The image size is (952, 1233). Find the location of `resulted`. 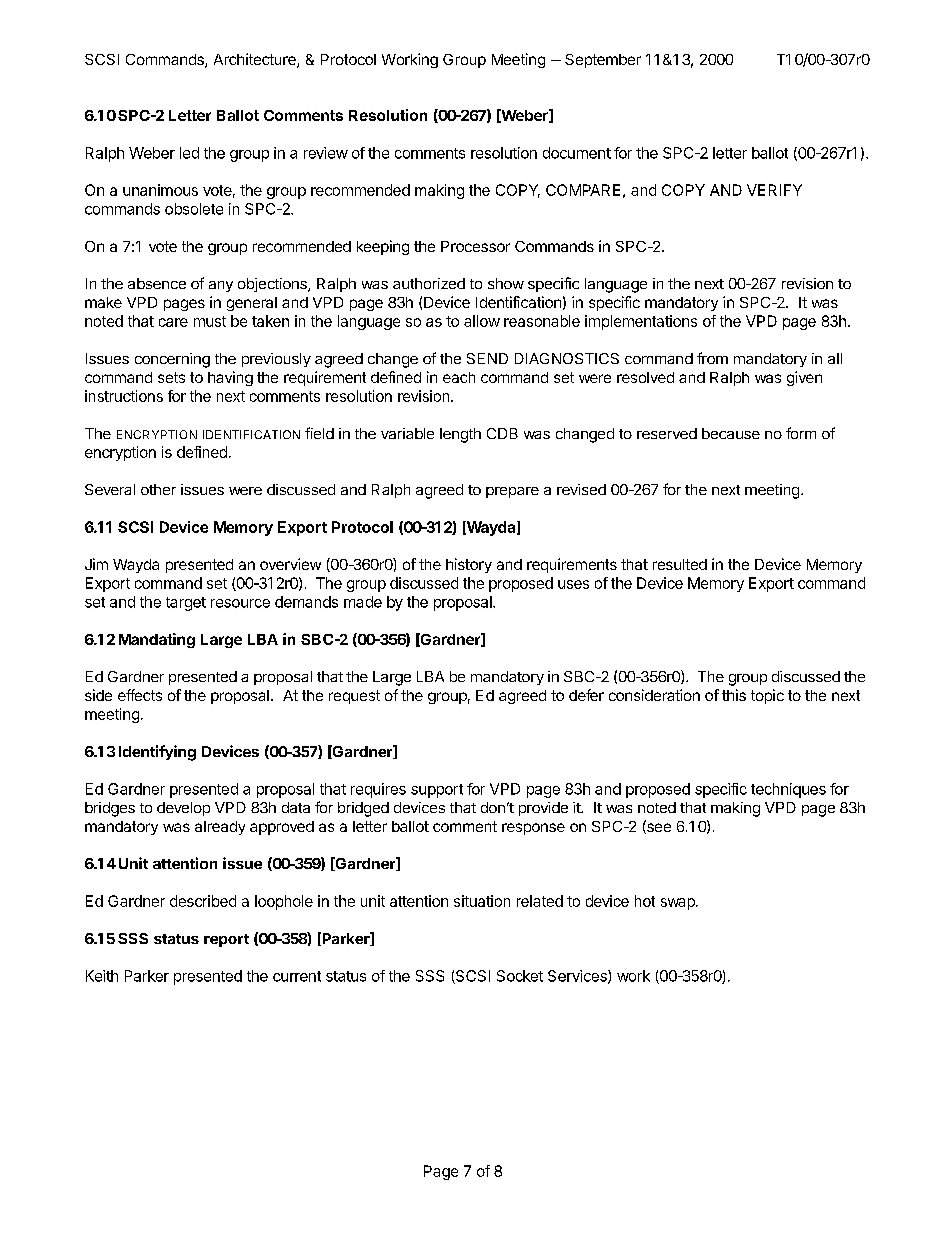

resulted is located at coordinates (680, 564).
